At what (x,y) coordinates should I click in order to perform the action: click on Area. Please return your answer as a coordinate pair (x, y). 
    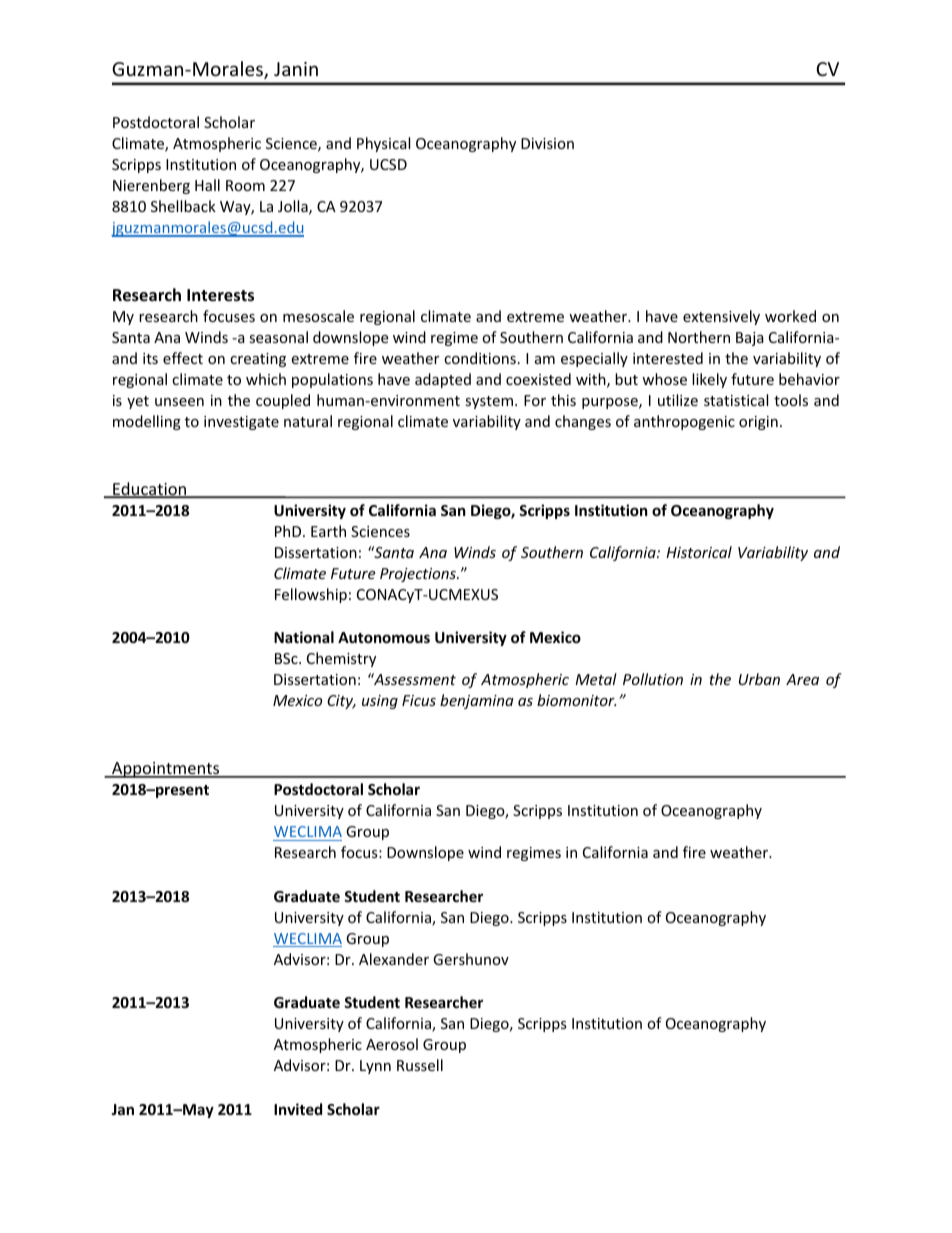
    Looking at the image, I should click on (802, 679).
